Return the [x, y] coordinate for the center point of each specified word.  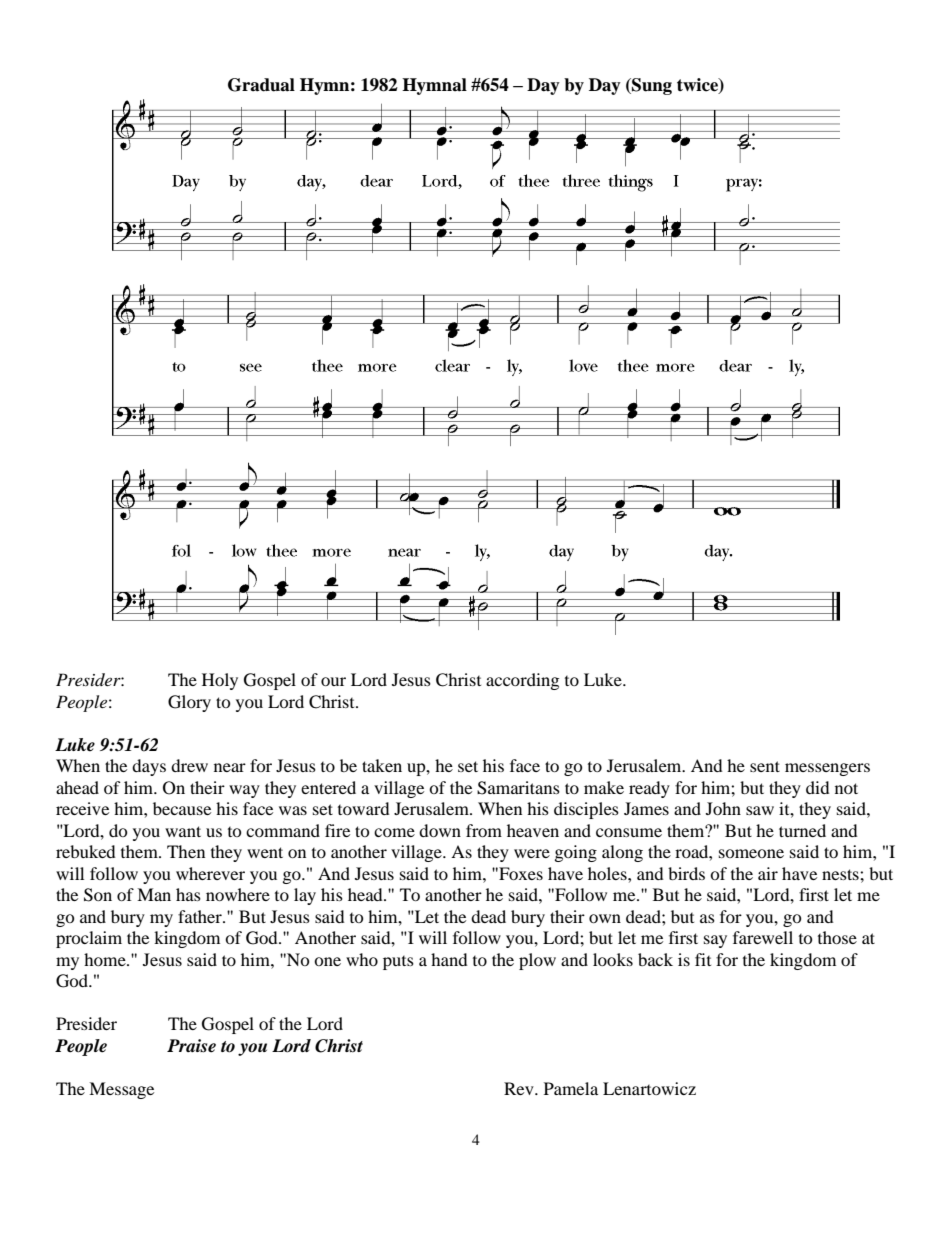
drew [189, 765]
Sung [651, 86]
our [333, 681]
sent [765, 766]
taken [382, 765]
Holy [220, 681]
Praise [191, 1046]
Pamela [571, 1088]
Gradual [261, 85]
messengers [827, 769]
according [522, 681]
